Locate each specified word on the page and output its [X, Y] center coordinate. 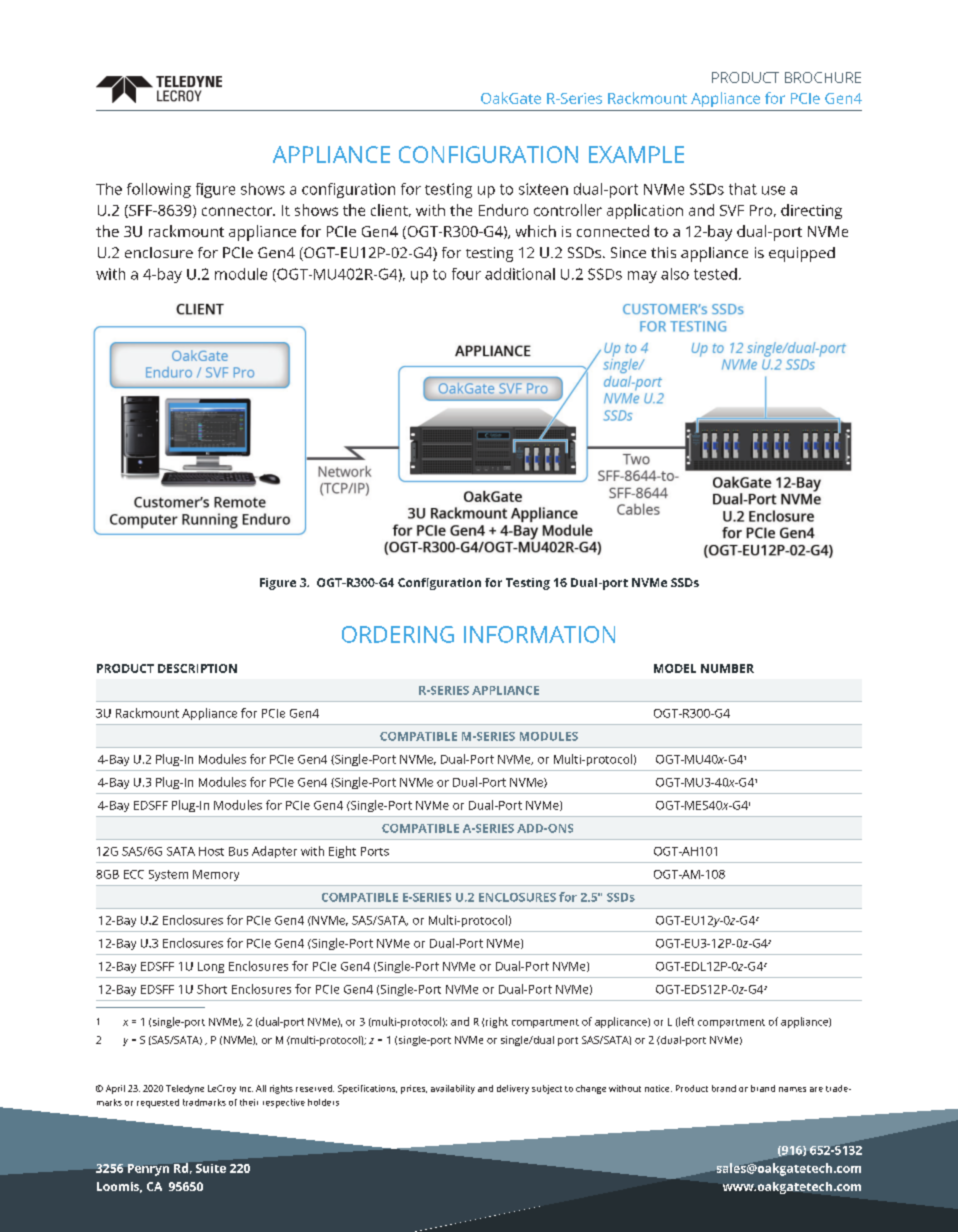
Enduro [503, 210]
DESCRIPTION [197, 668]
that [743, 189]
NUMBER [727, 668]
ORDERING [398, 634]
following [159, 190]
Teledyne [185, 1089]
